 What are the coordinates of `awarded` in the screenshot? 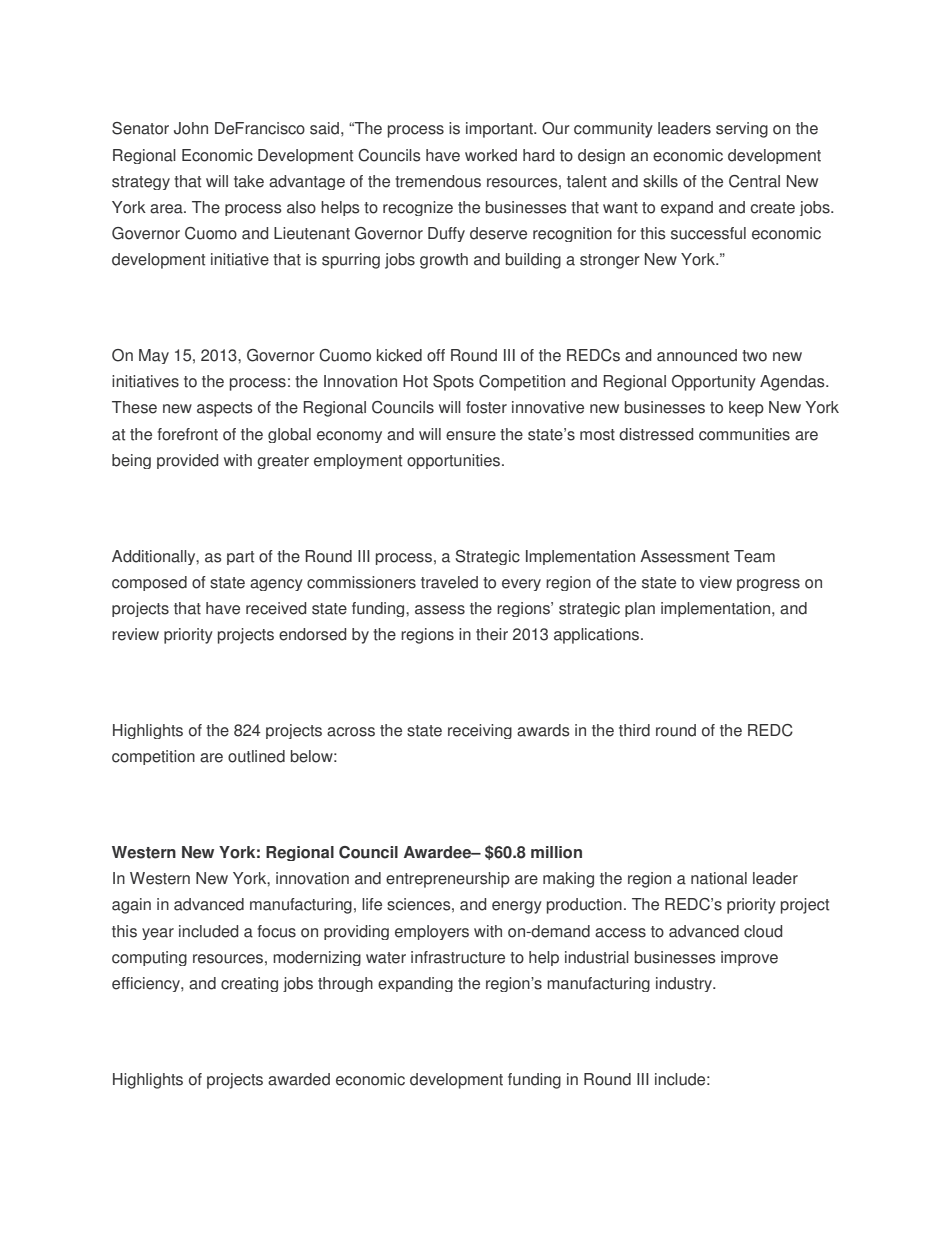 It's located at (299, 1079).
